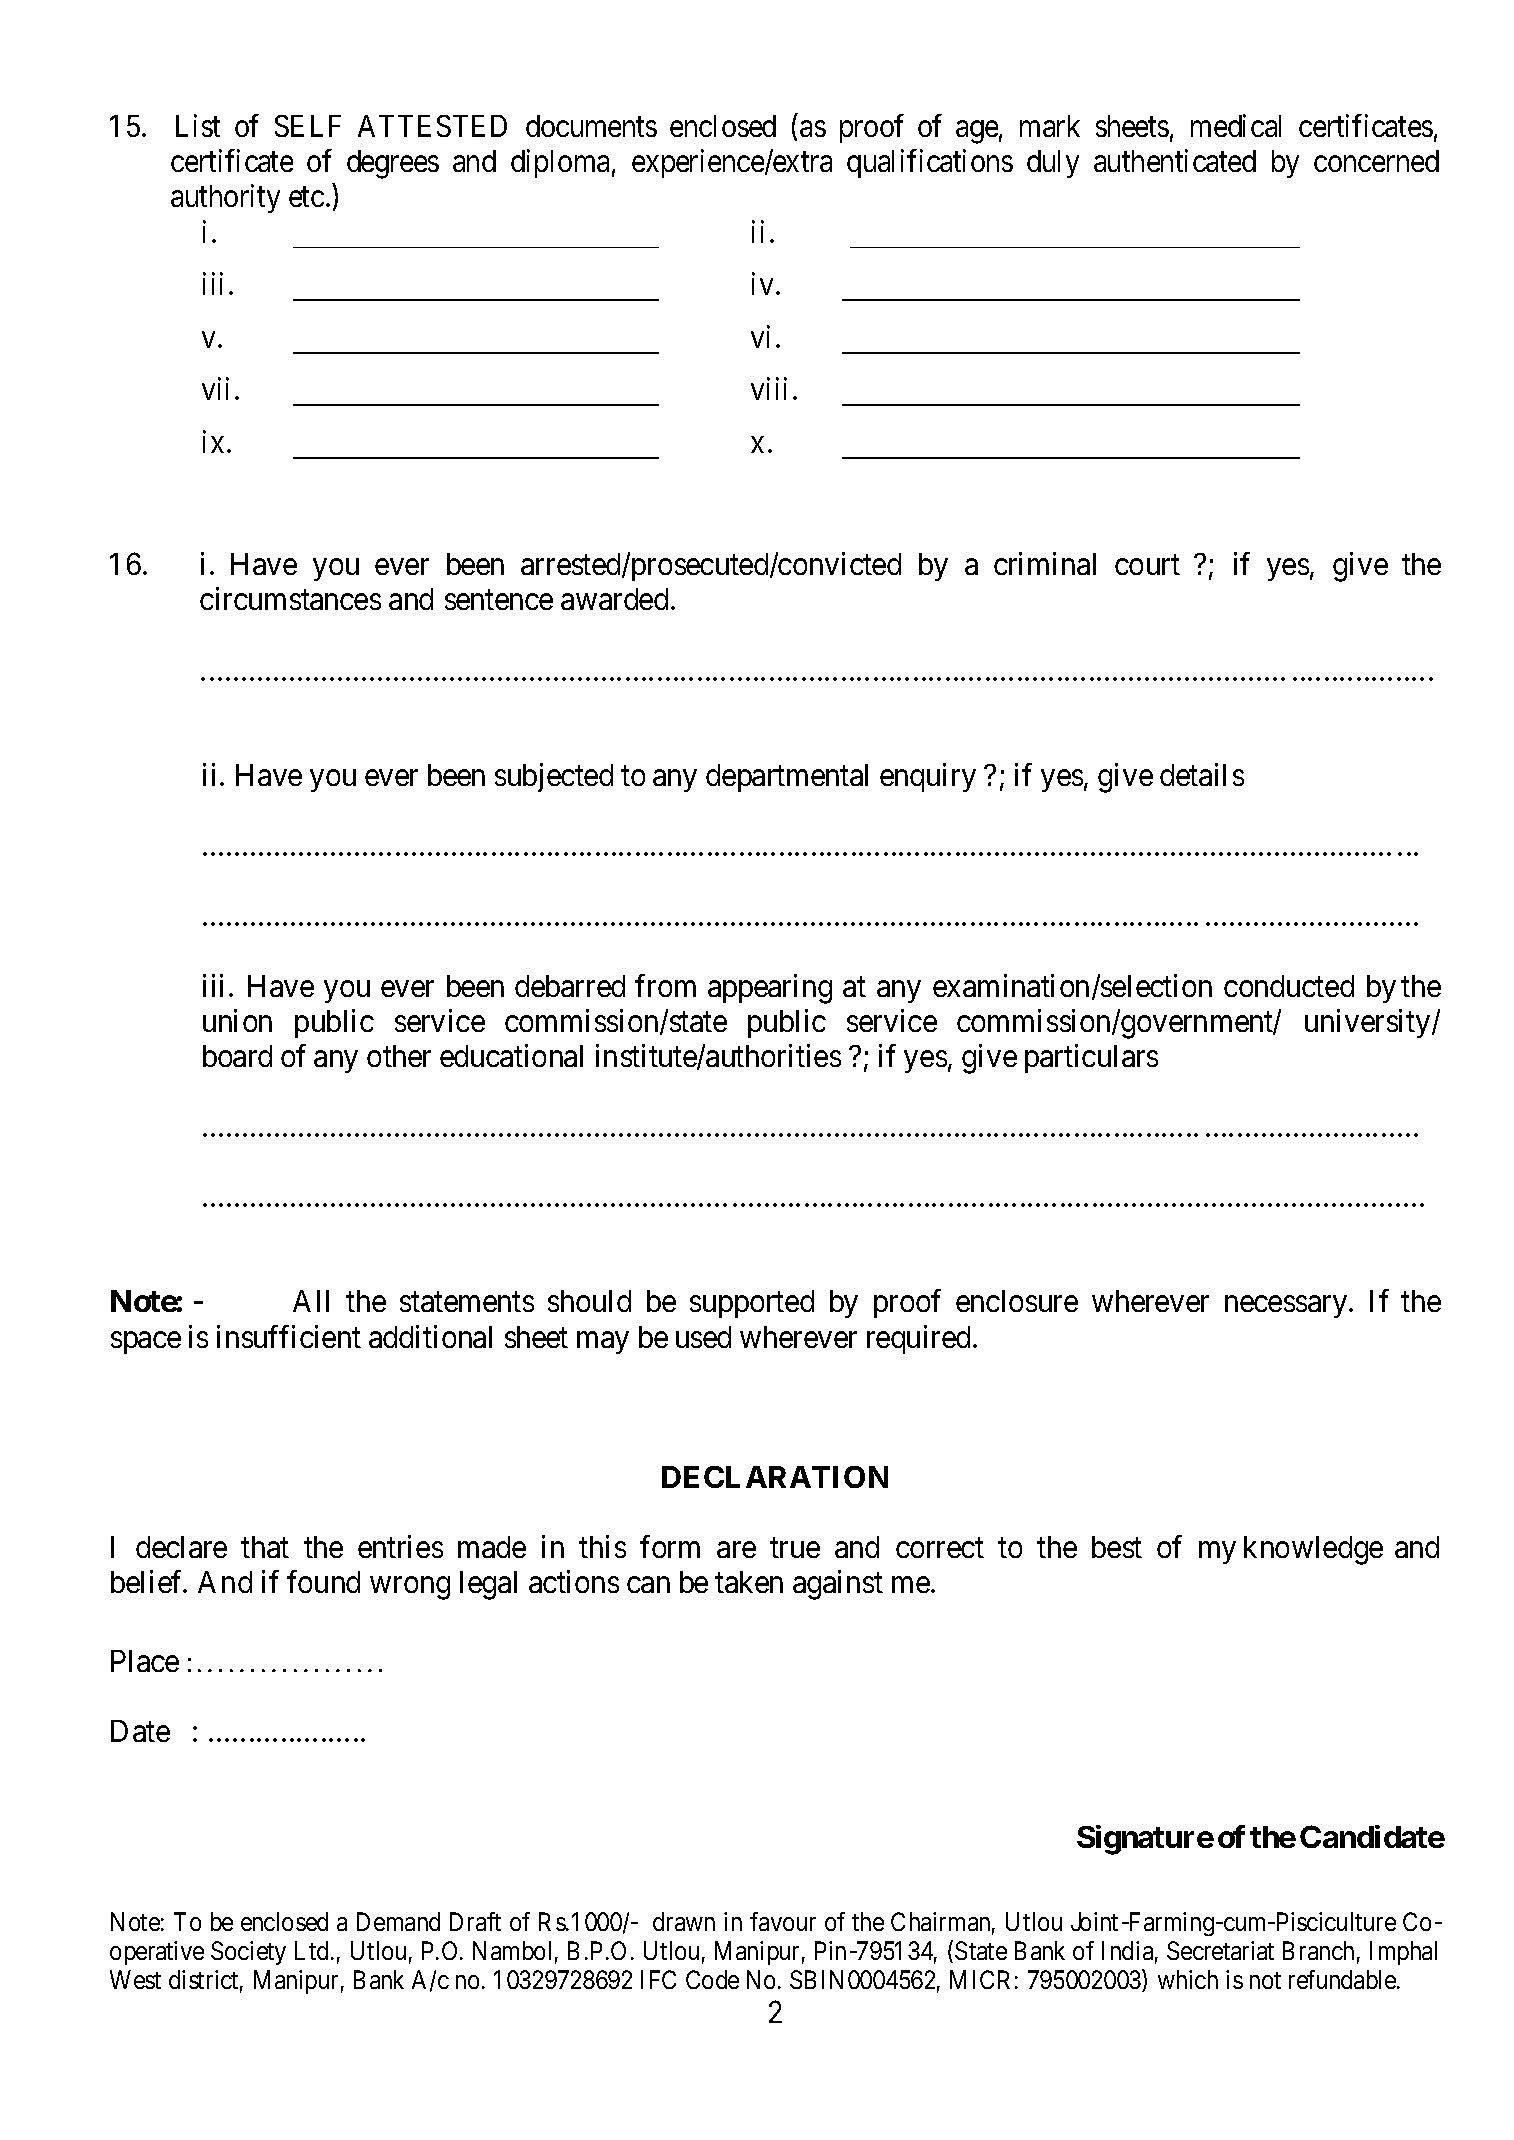  I want to click on circumstances, so click(290, 599).
